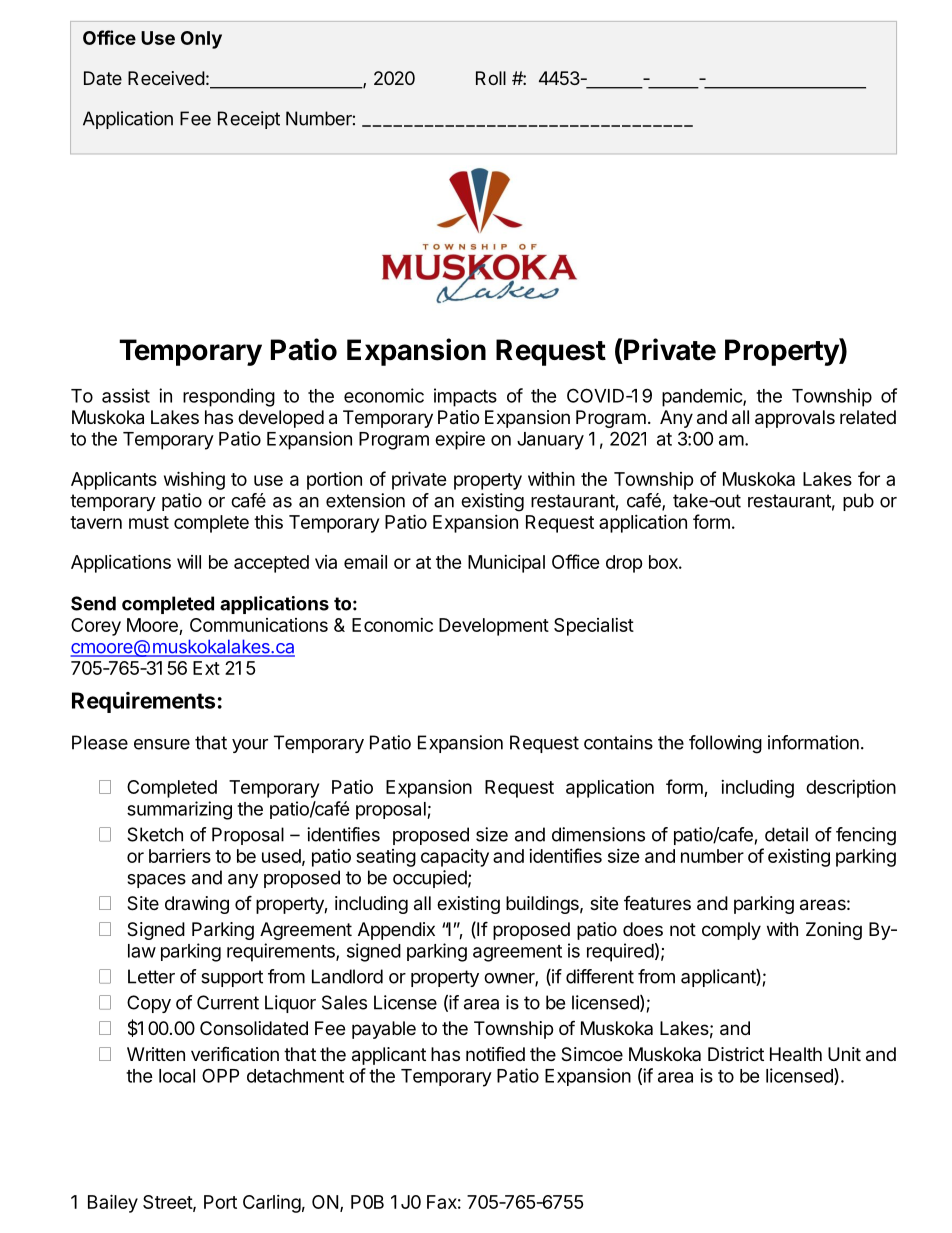 The height and width of the screenshot is (1233, 952). Describe the element at coordinates (624, 564) in the screenshot. I see `drop` at that location.
